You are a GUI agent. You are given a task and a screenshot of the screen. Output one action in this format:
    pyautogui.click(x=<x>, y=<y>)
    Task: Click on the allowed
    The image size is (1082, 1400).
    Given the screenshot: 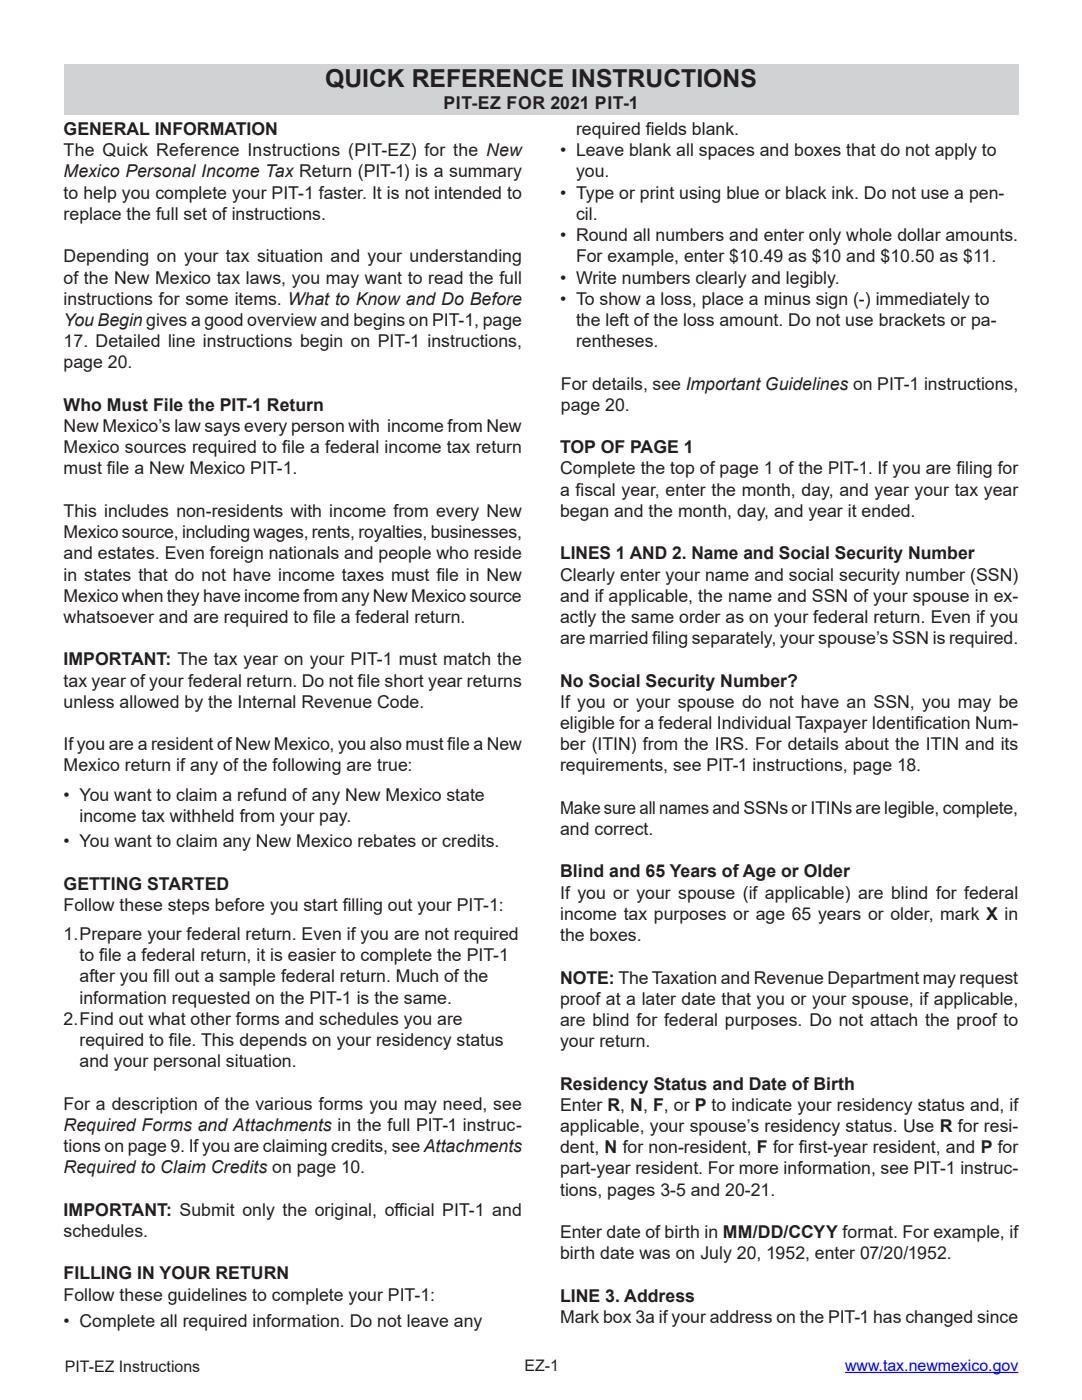 What is the action you would take?
    pyautogui.click(x=149, y=701)
